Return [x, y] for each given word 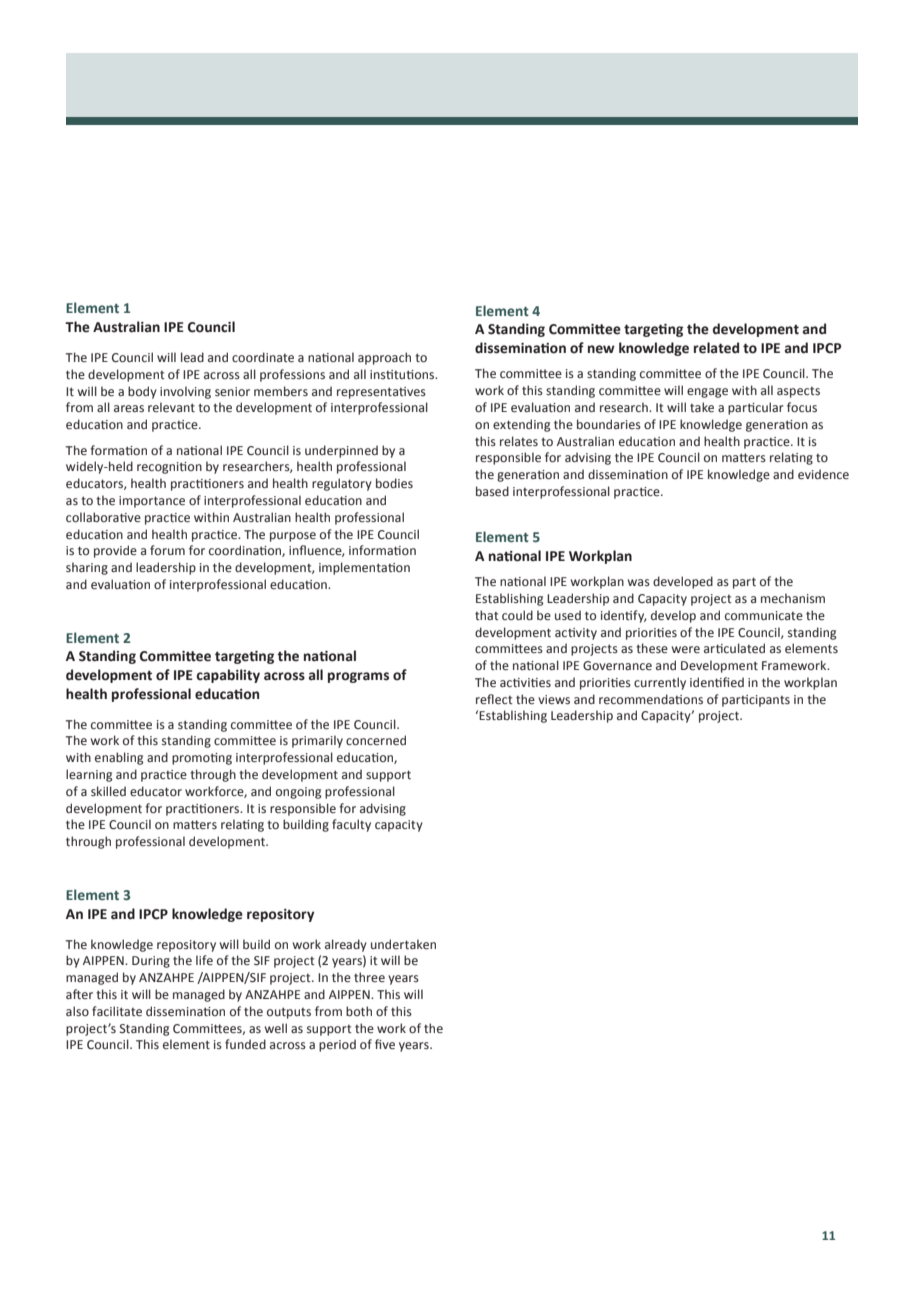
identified [717, 682]
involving [185, 392]
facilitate [117, 1011]
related [716, 348]
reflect [494, 699]
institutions [403, 374]
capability [228, 676]
